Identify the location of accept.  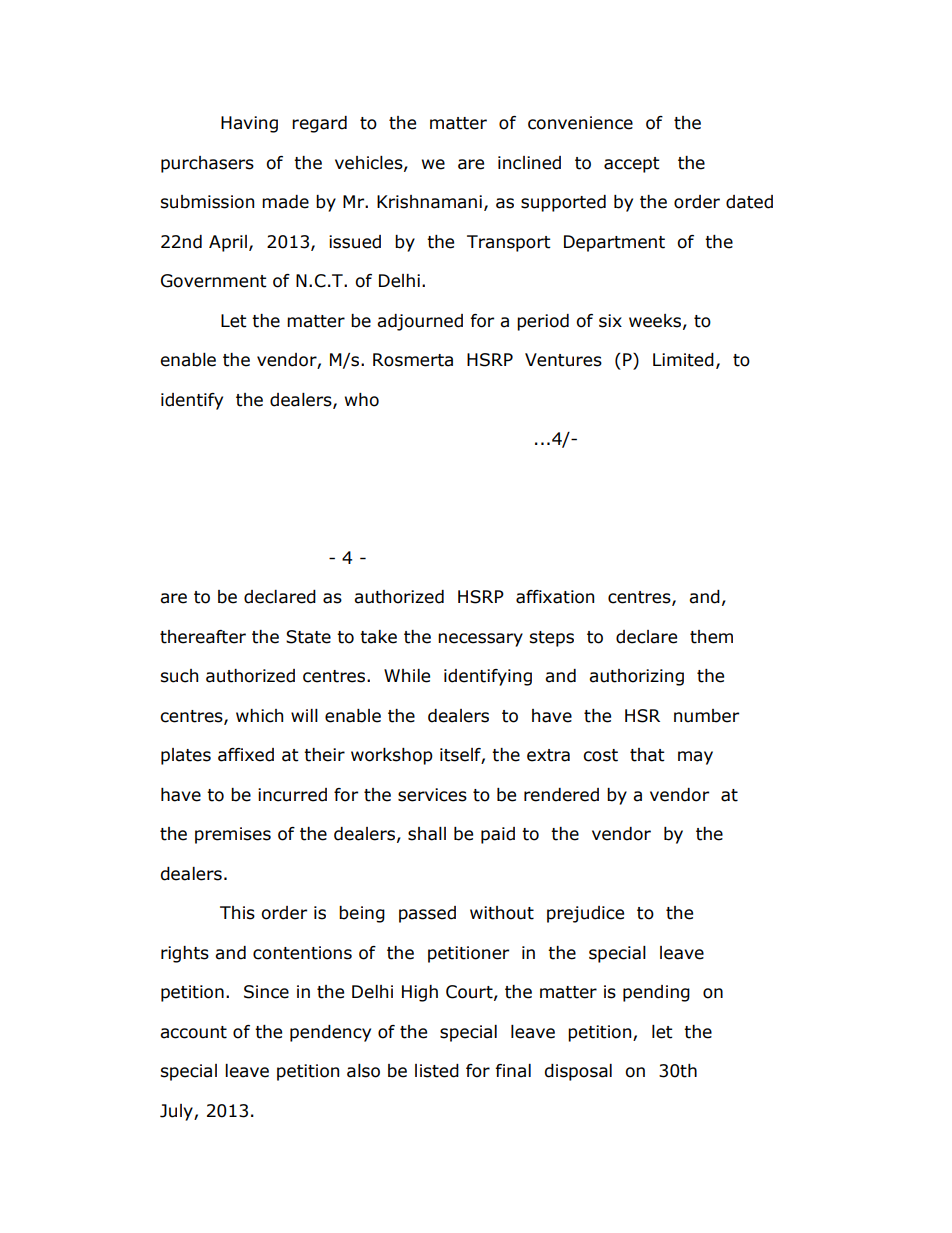
(632, 165).
